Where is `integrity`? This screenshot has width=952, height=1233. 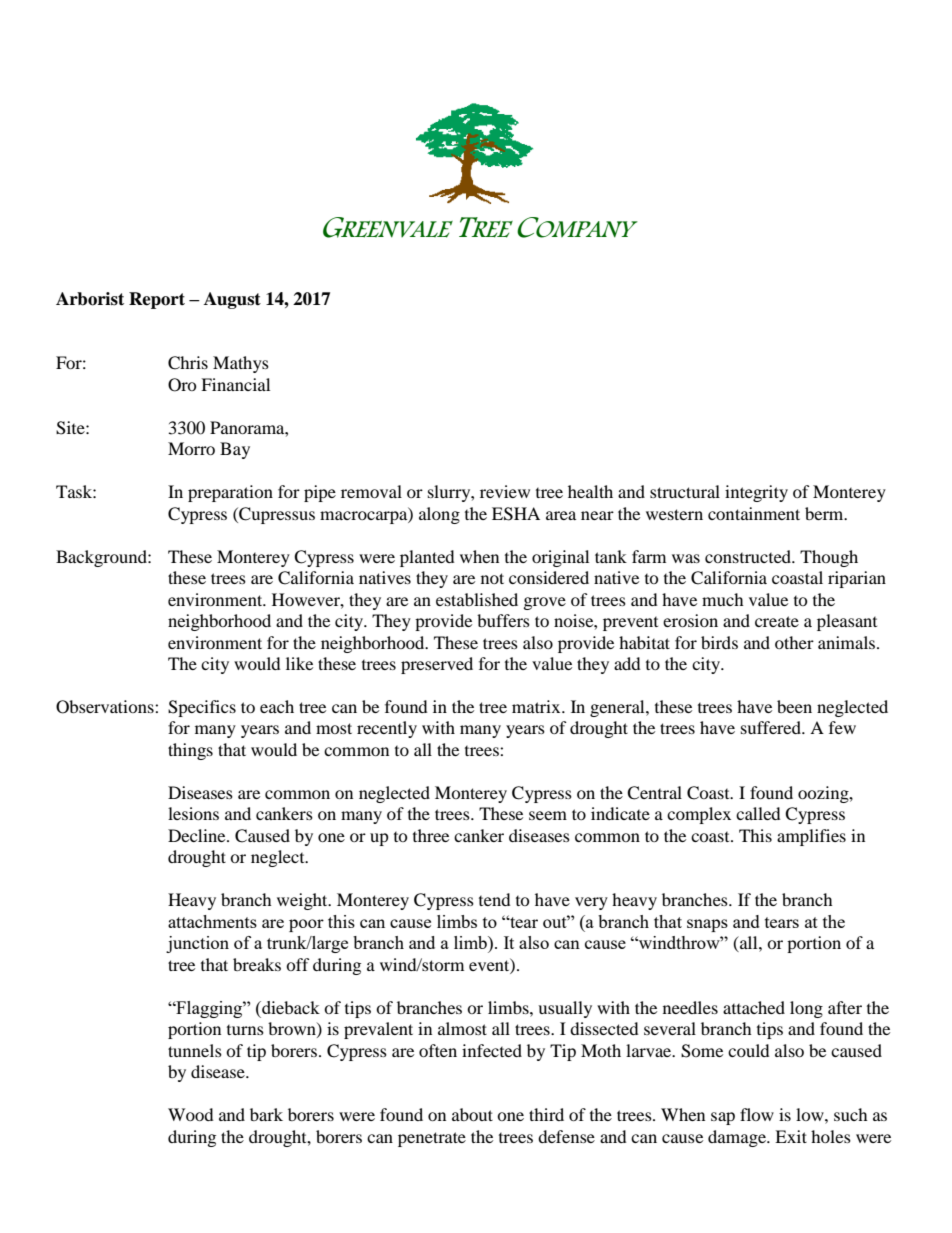
integrity is located at coordinates (756, 493).
